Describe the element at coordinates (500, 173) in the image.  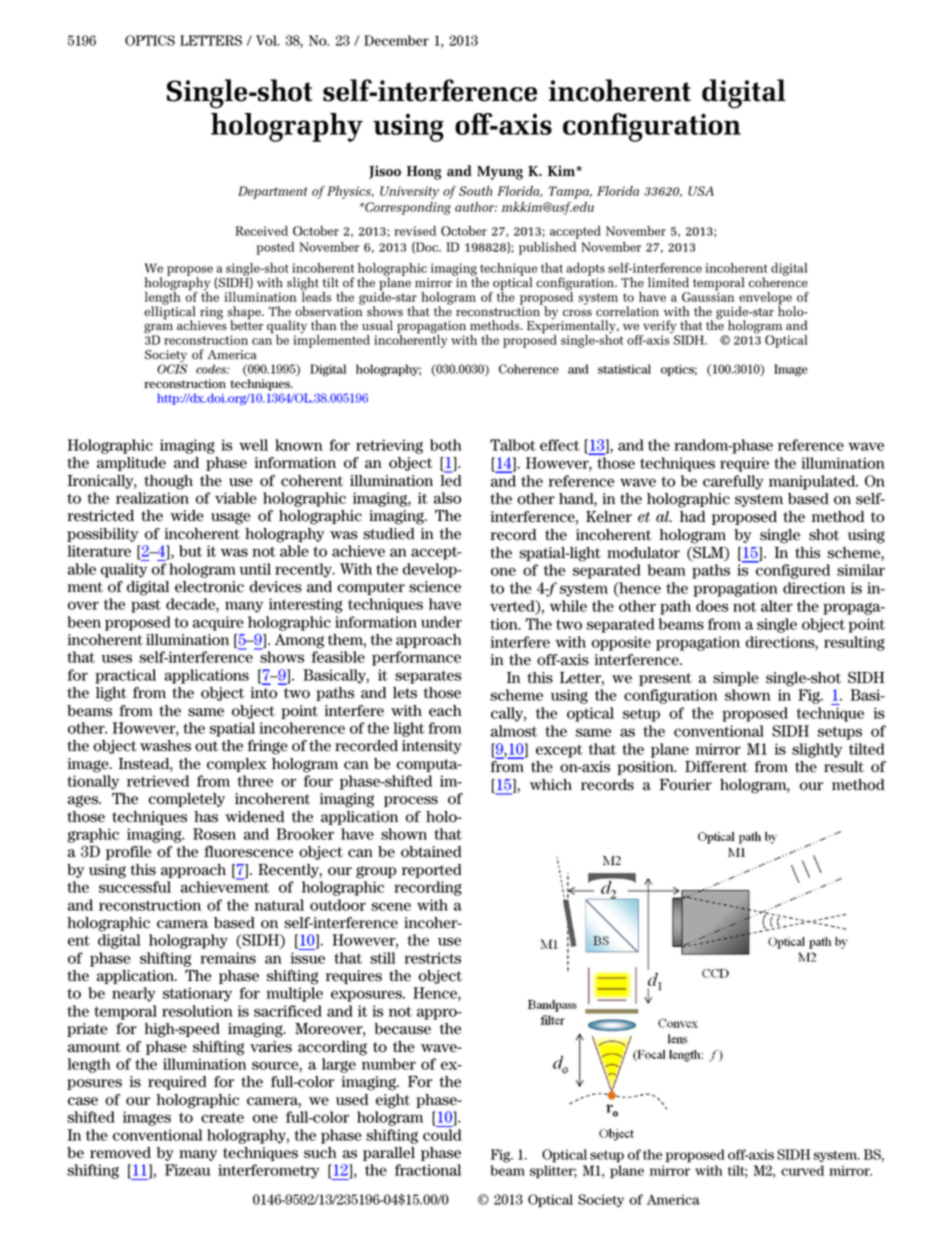
I see `Myung` at that location.
